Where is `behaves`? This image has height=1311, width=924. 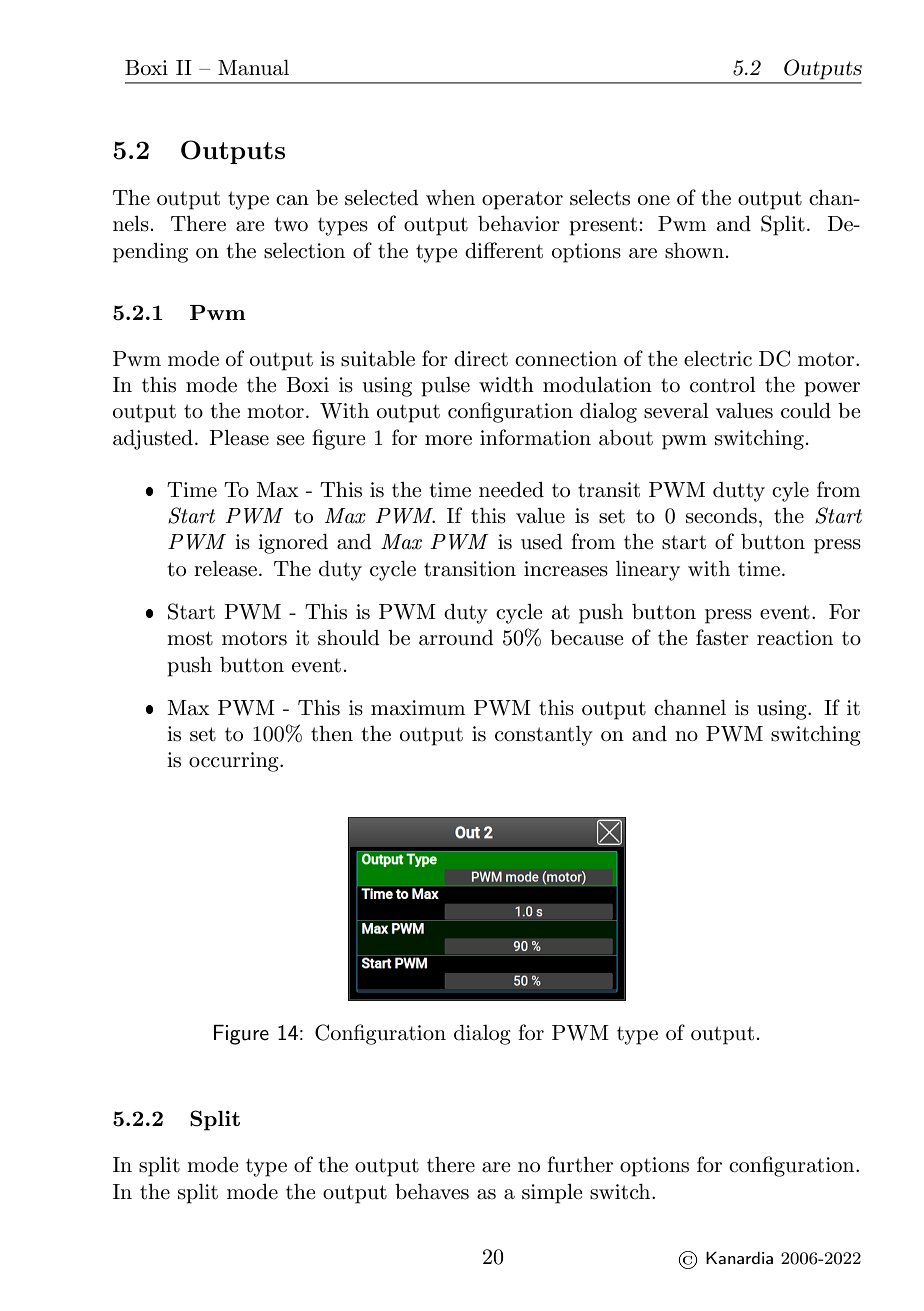 behaves is located at coordinates (432, 1192).
